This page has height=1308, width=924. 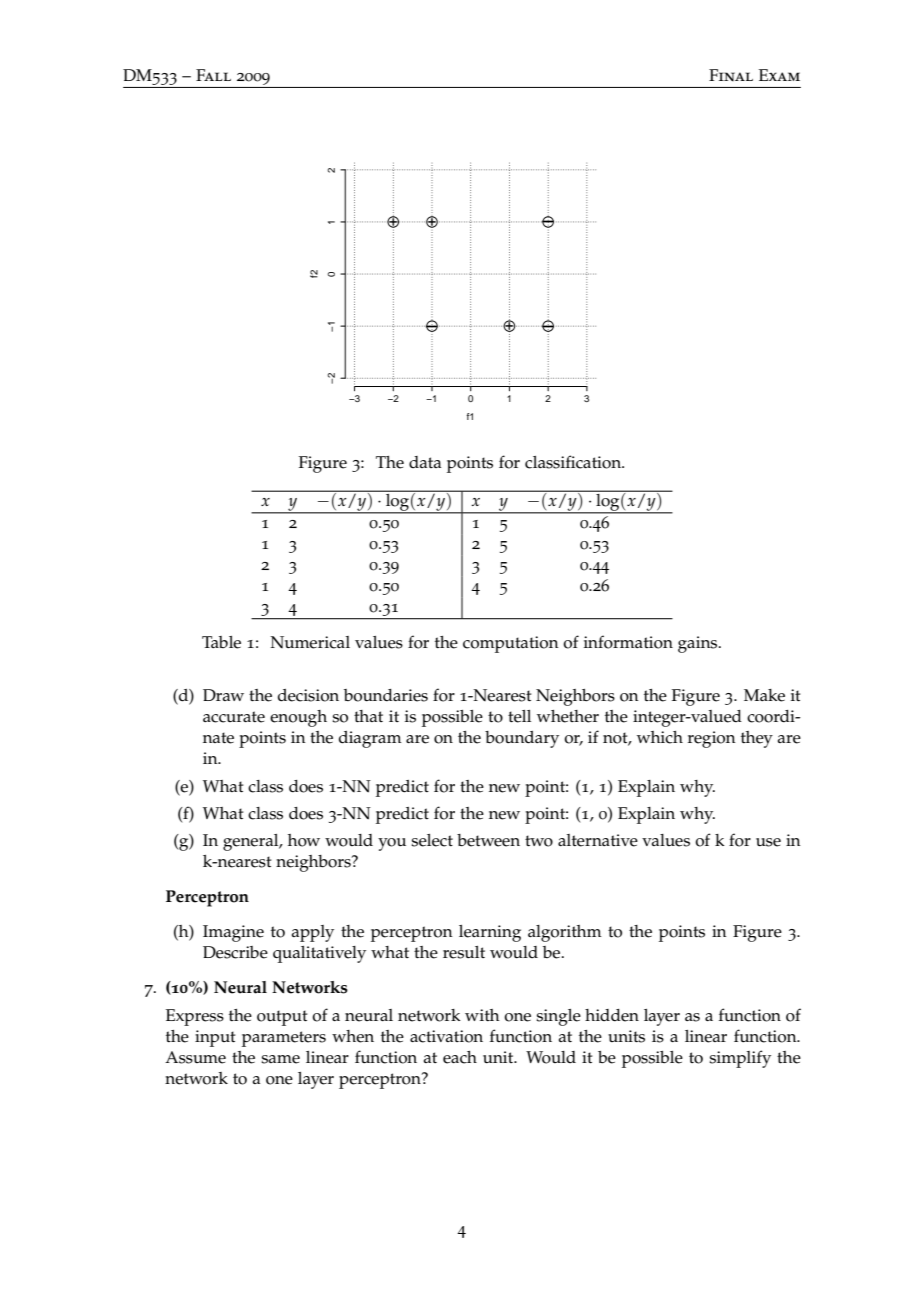 What do you see at coordinates (699, 644) in the page?
I see `gains` at bounding box center [699, 644].
